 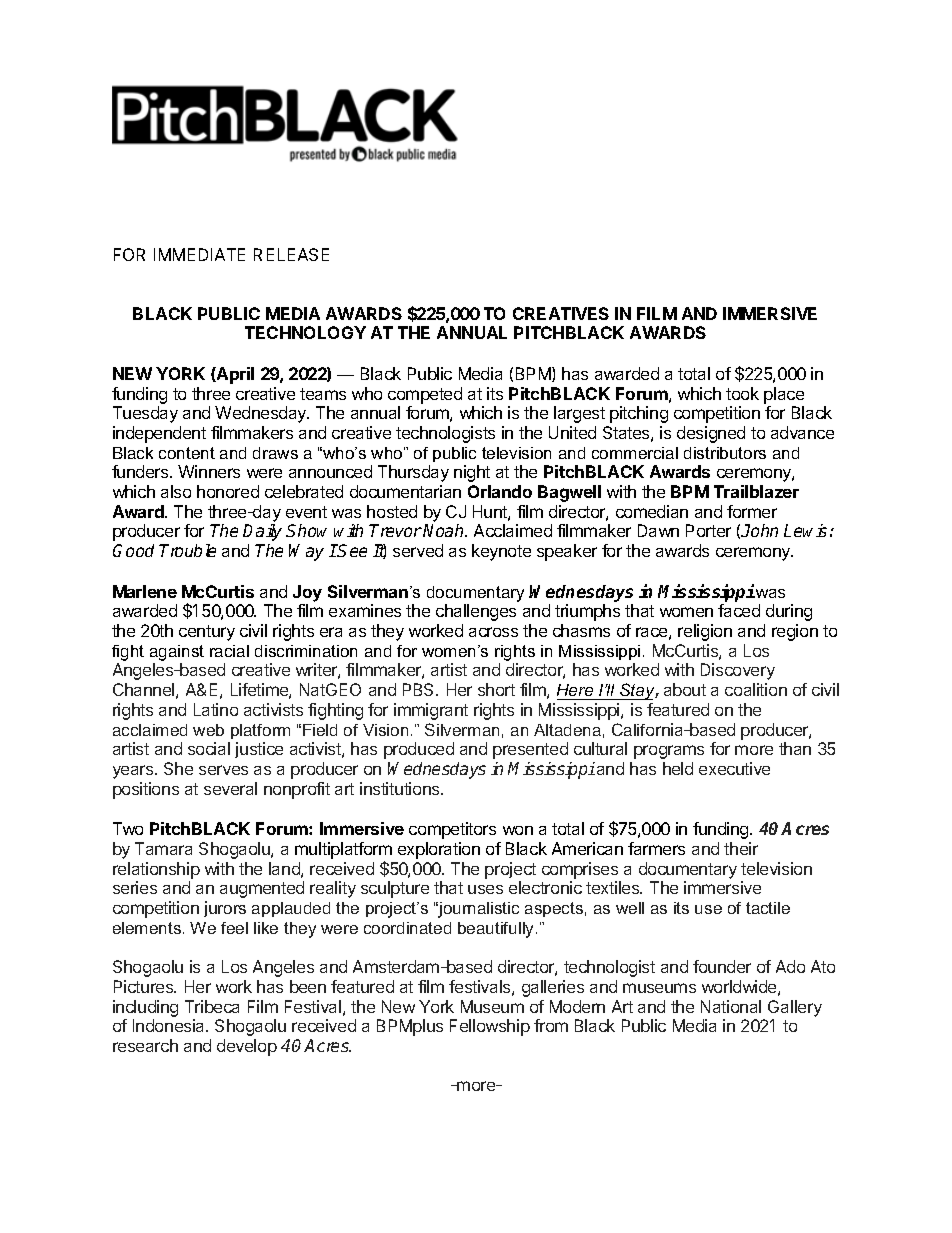 I want to click on Indonesia, so click(x=170, y=1025).
